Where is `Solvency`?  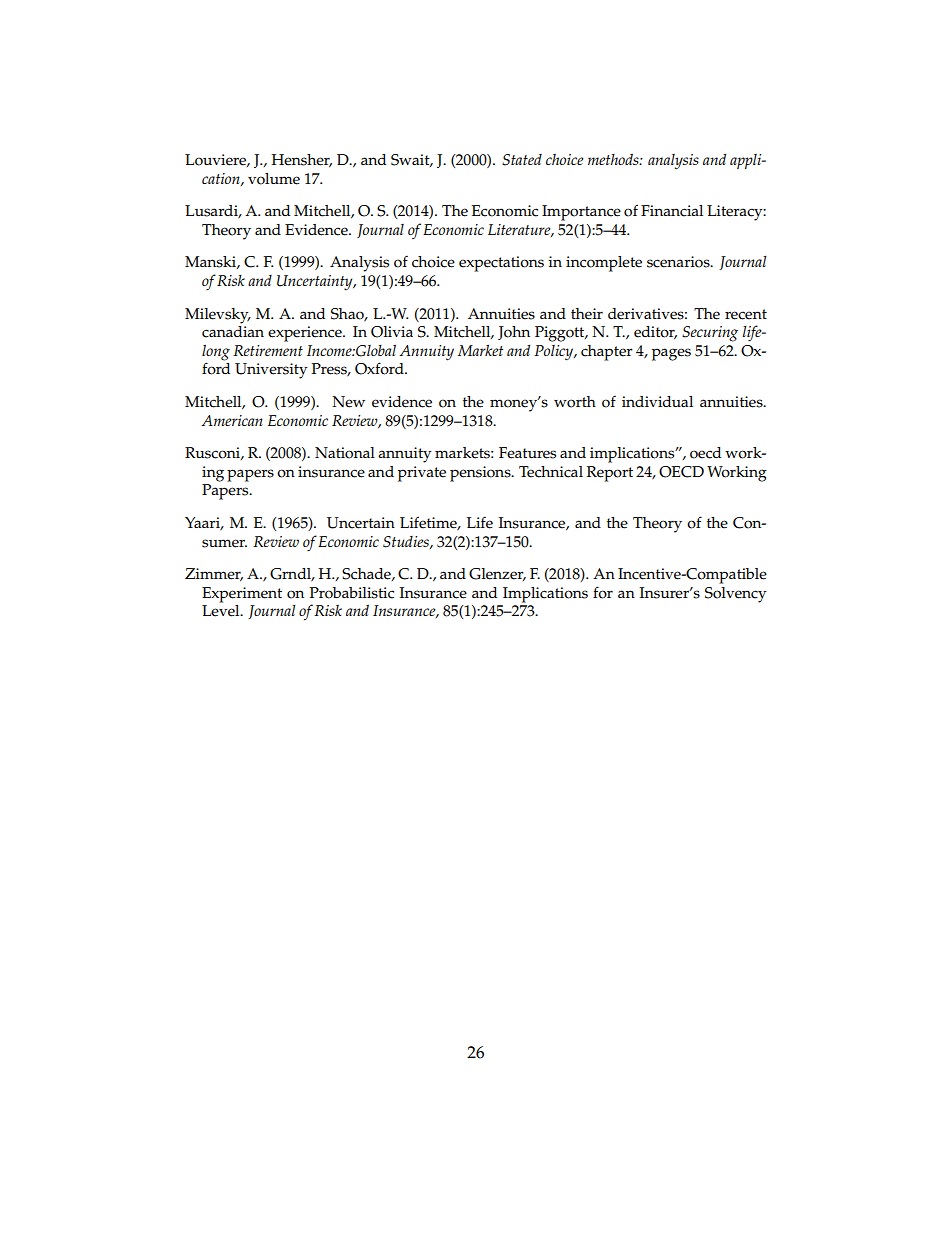
Solvency is located at coordinates (735, 595).
